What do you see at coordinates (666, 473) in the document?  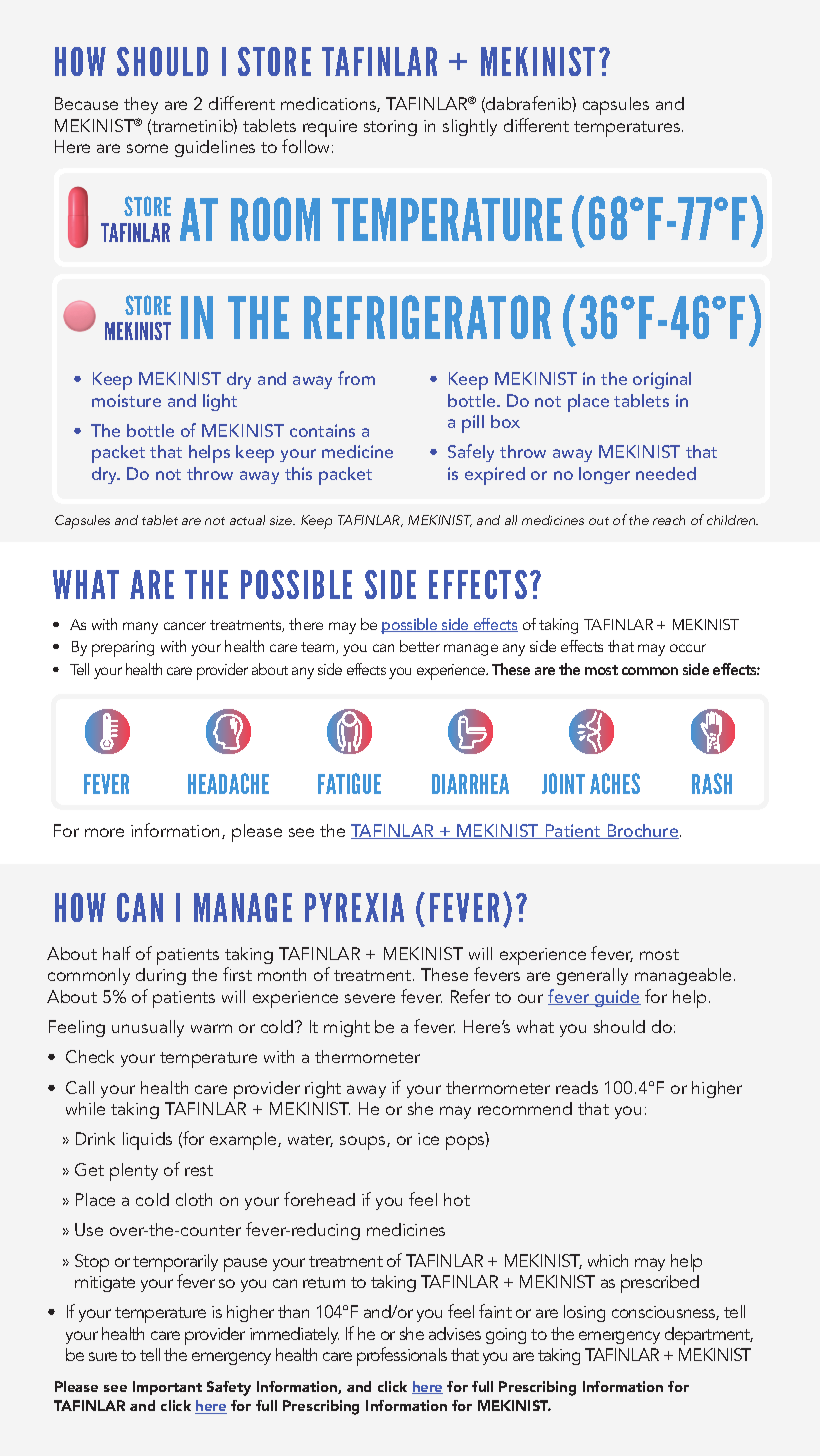 I see `needed` at bounding box center [666, 473].
